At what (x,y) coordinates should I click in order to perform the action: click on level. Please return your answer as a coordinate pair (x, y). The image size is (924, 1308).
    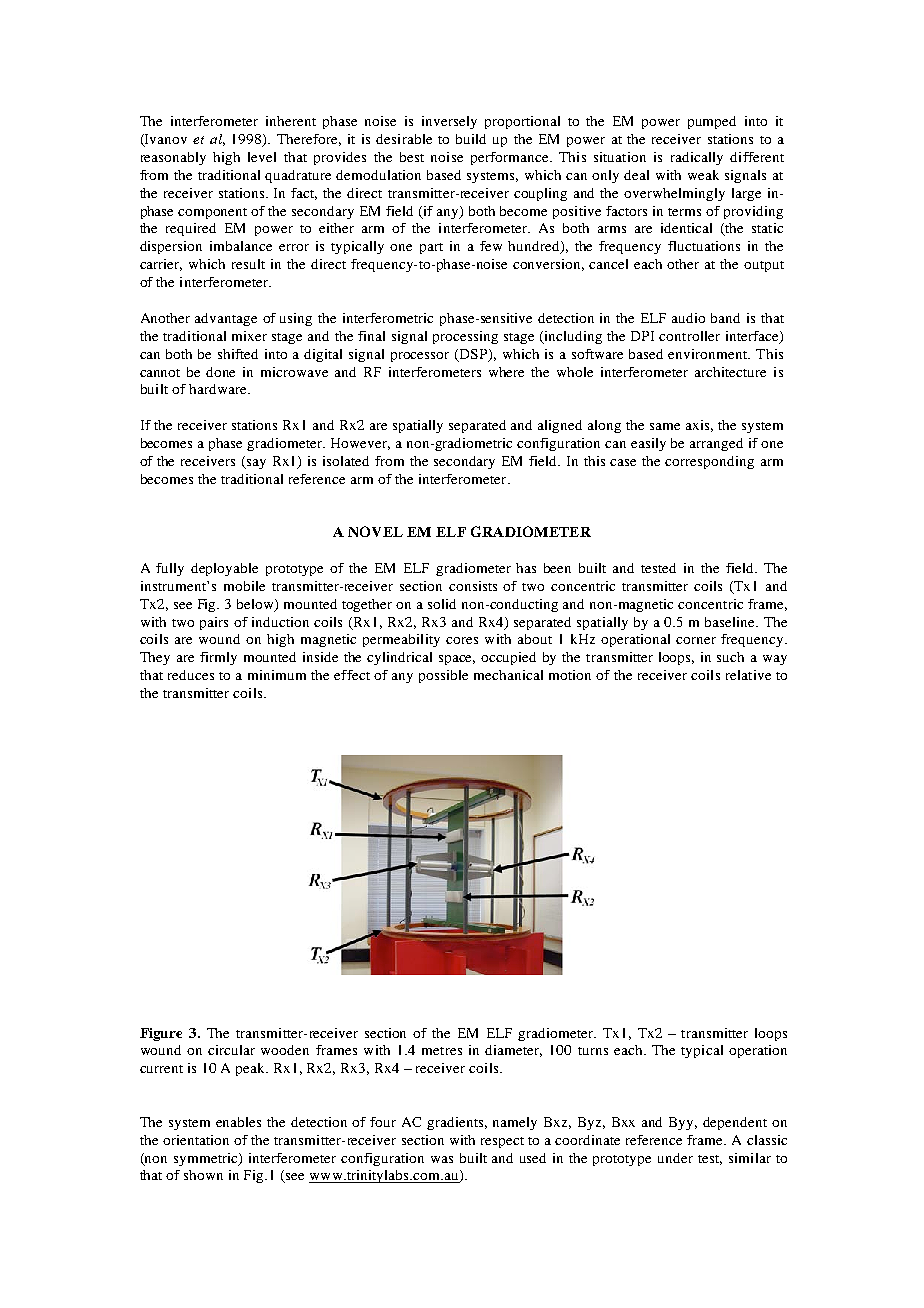
    Looking at the image, I should click on (262, 157).
